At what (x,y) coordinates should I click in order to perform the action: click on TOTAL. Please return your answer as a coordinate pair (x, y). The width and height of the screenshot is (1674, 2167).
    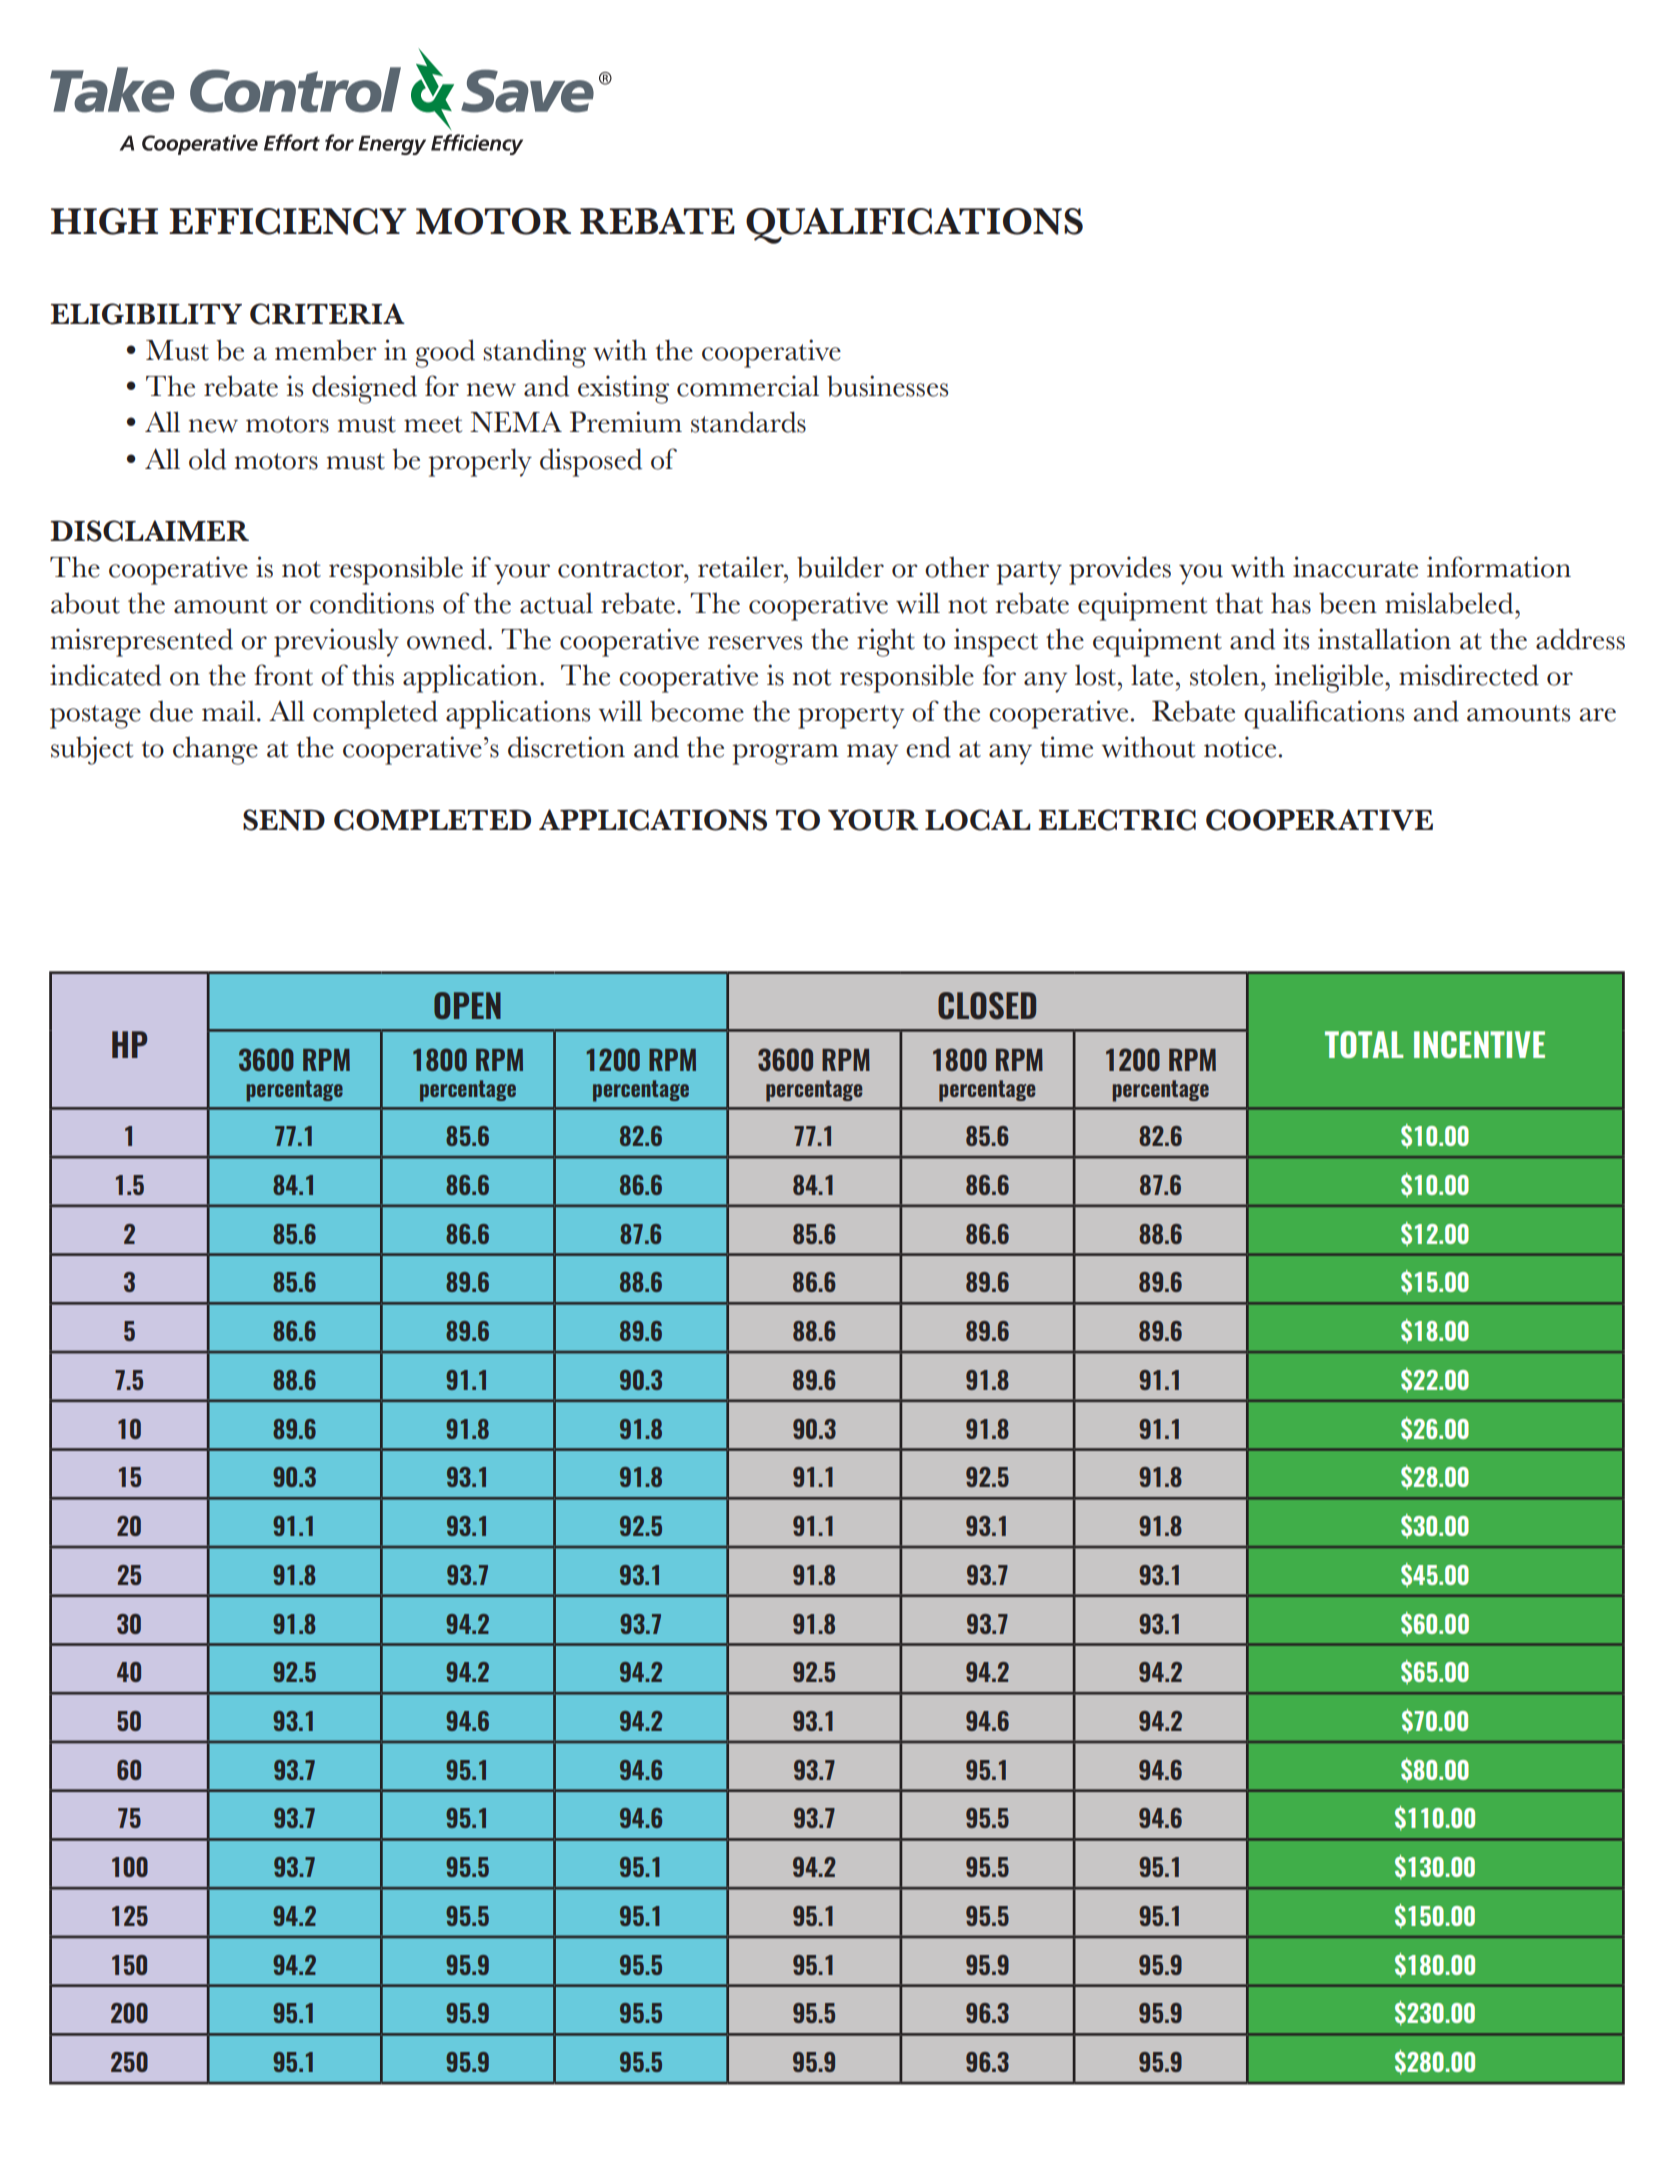
    Looking at the image, I should click on (1364, 1044).
